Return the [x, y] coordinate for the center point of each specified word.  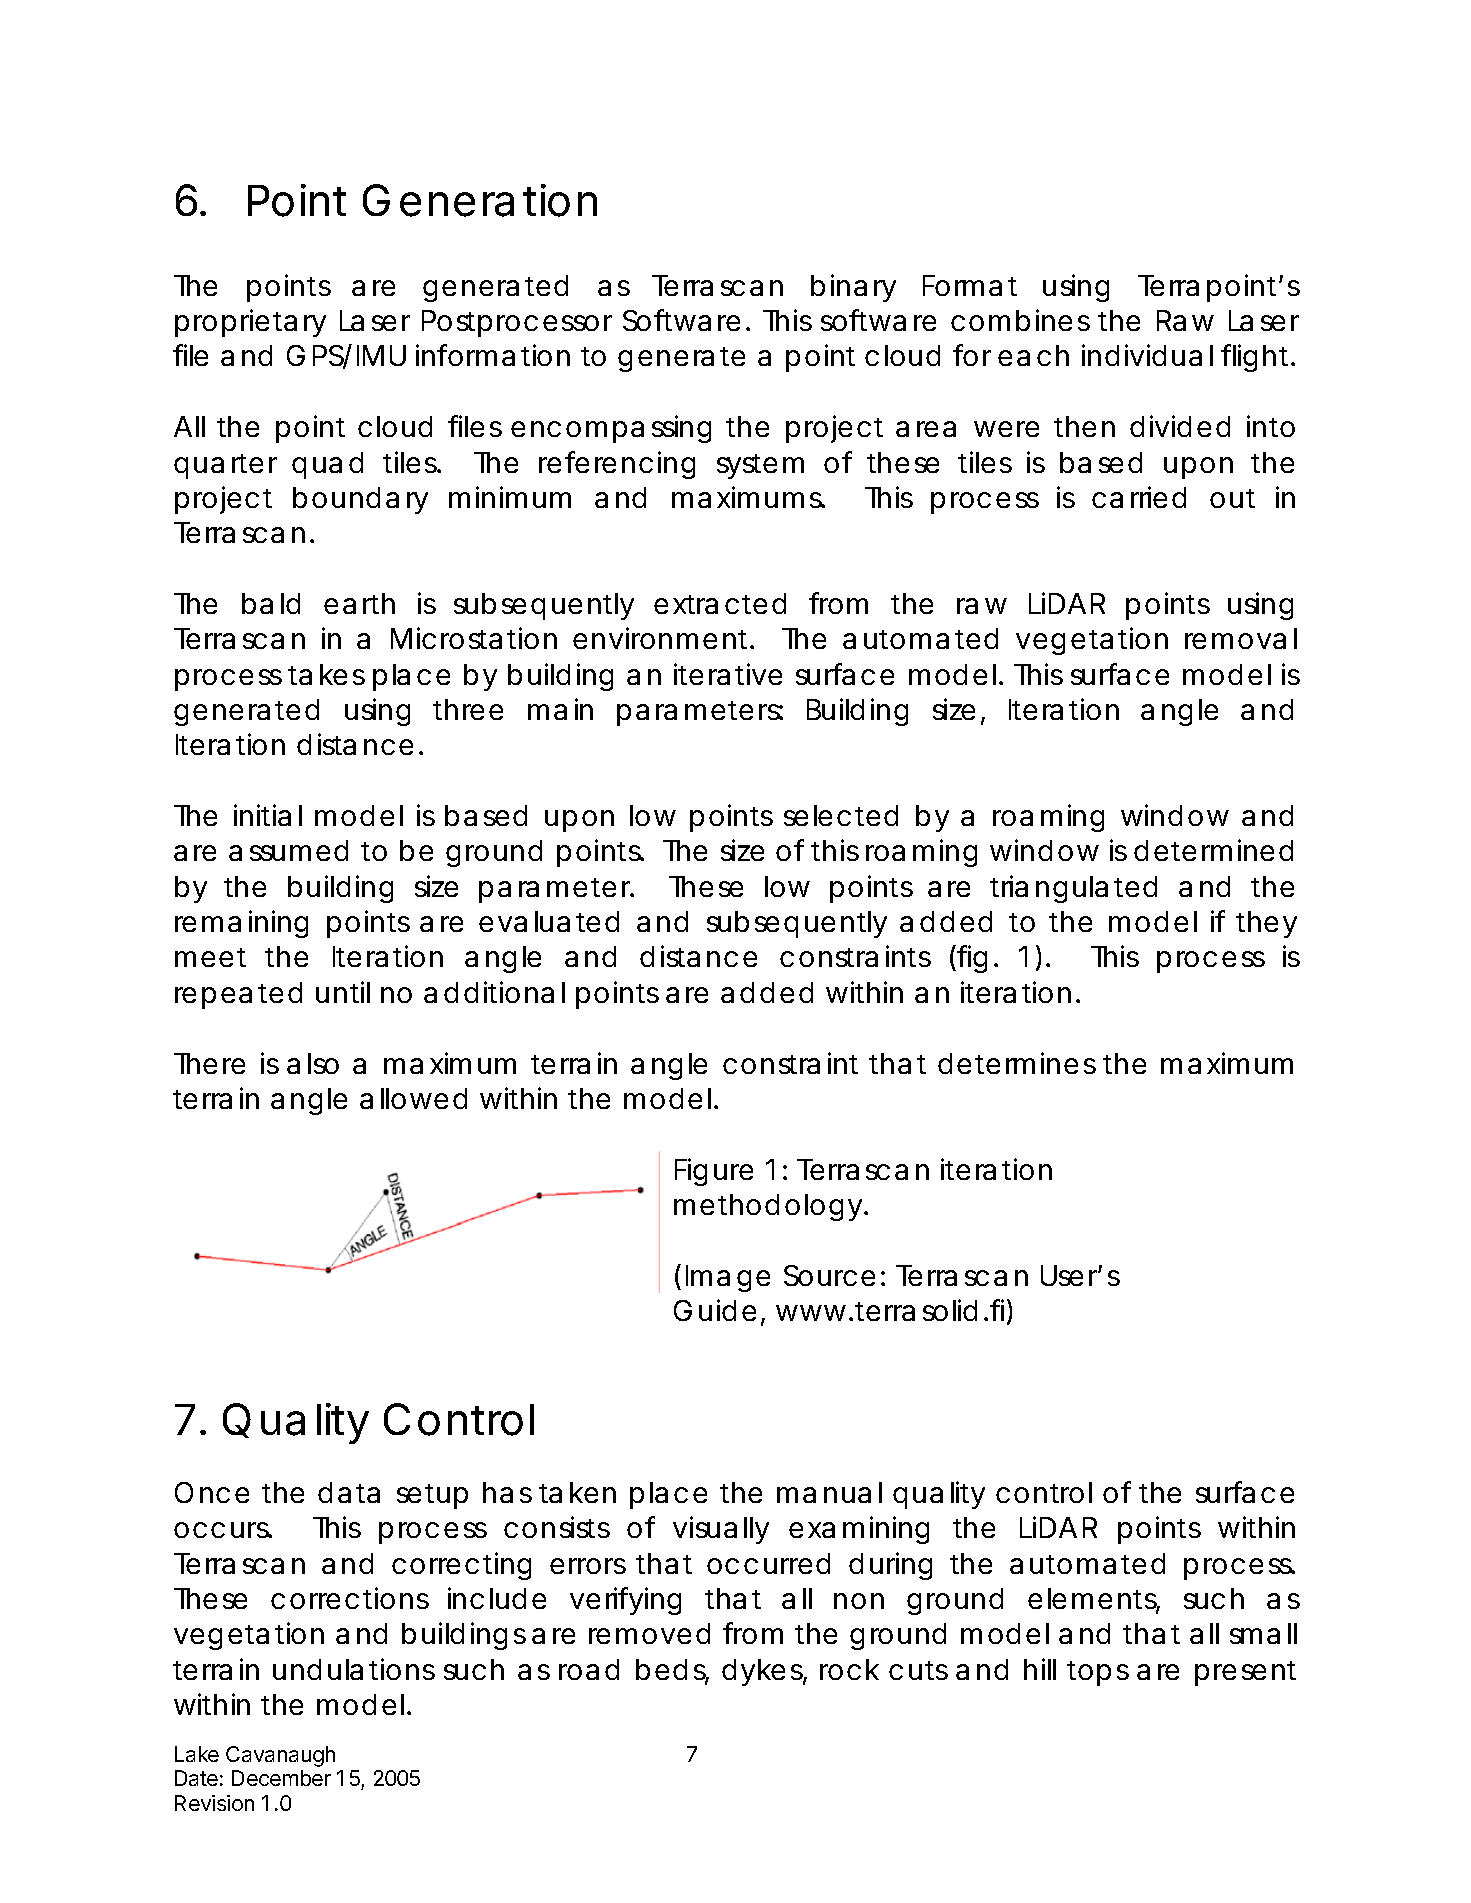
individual [1147, 355]
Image [728, 1278]
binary [853, 288]
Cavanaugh [280, 1756]
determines [1017, 1063]
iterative [728, 674]
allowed [413, 1098]
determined [1213, 850]
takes [326, 674]
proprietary [250, 323]
